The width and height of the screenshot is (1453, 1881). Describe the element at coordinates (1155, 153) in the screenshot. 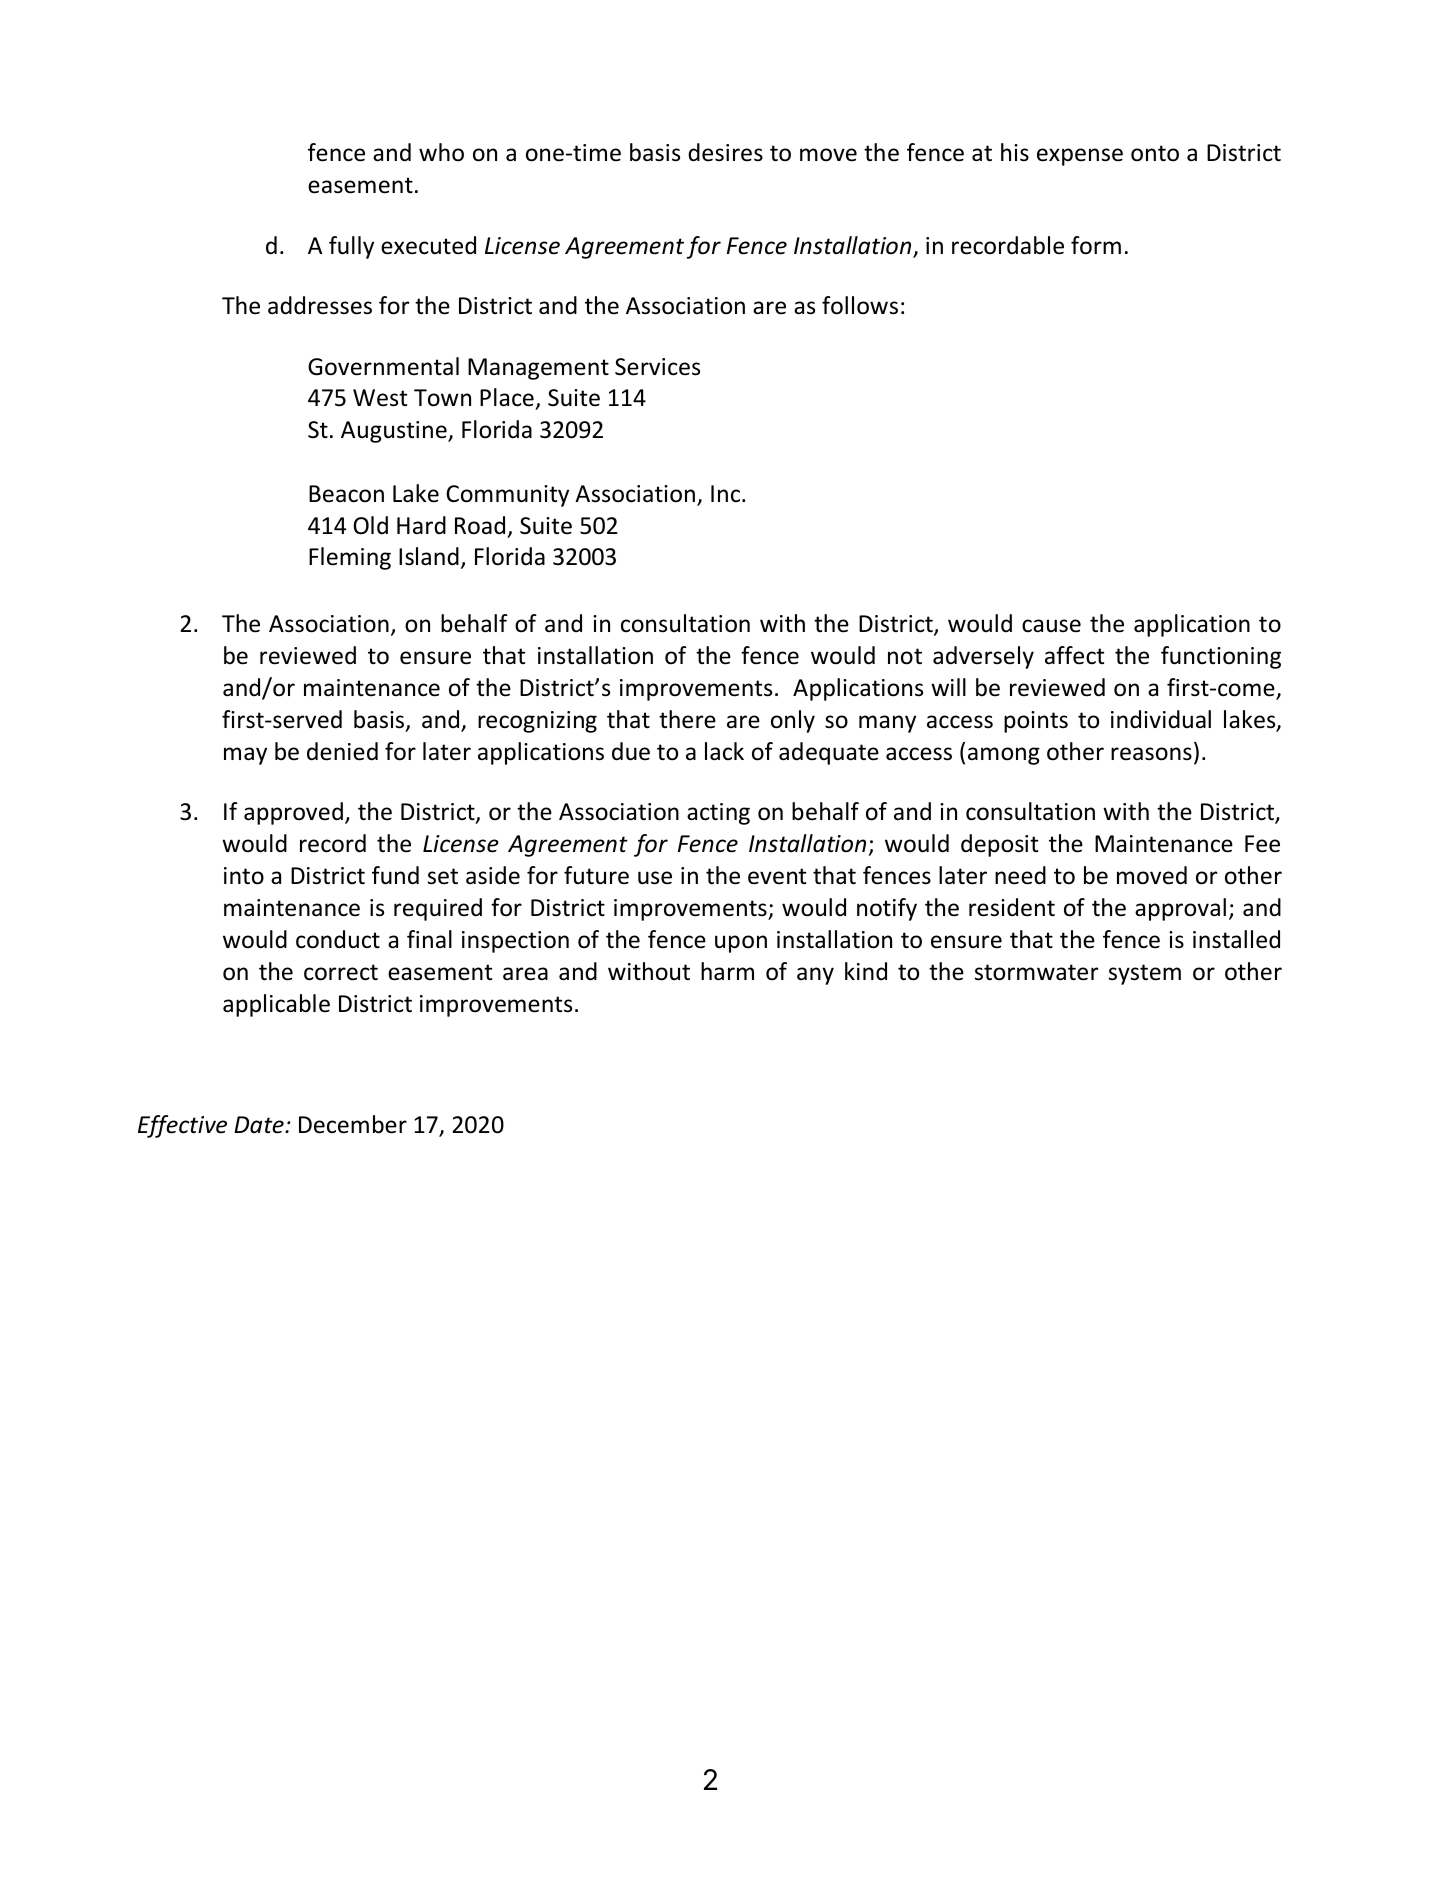

I see `onto` at that location.
